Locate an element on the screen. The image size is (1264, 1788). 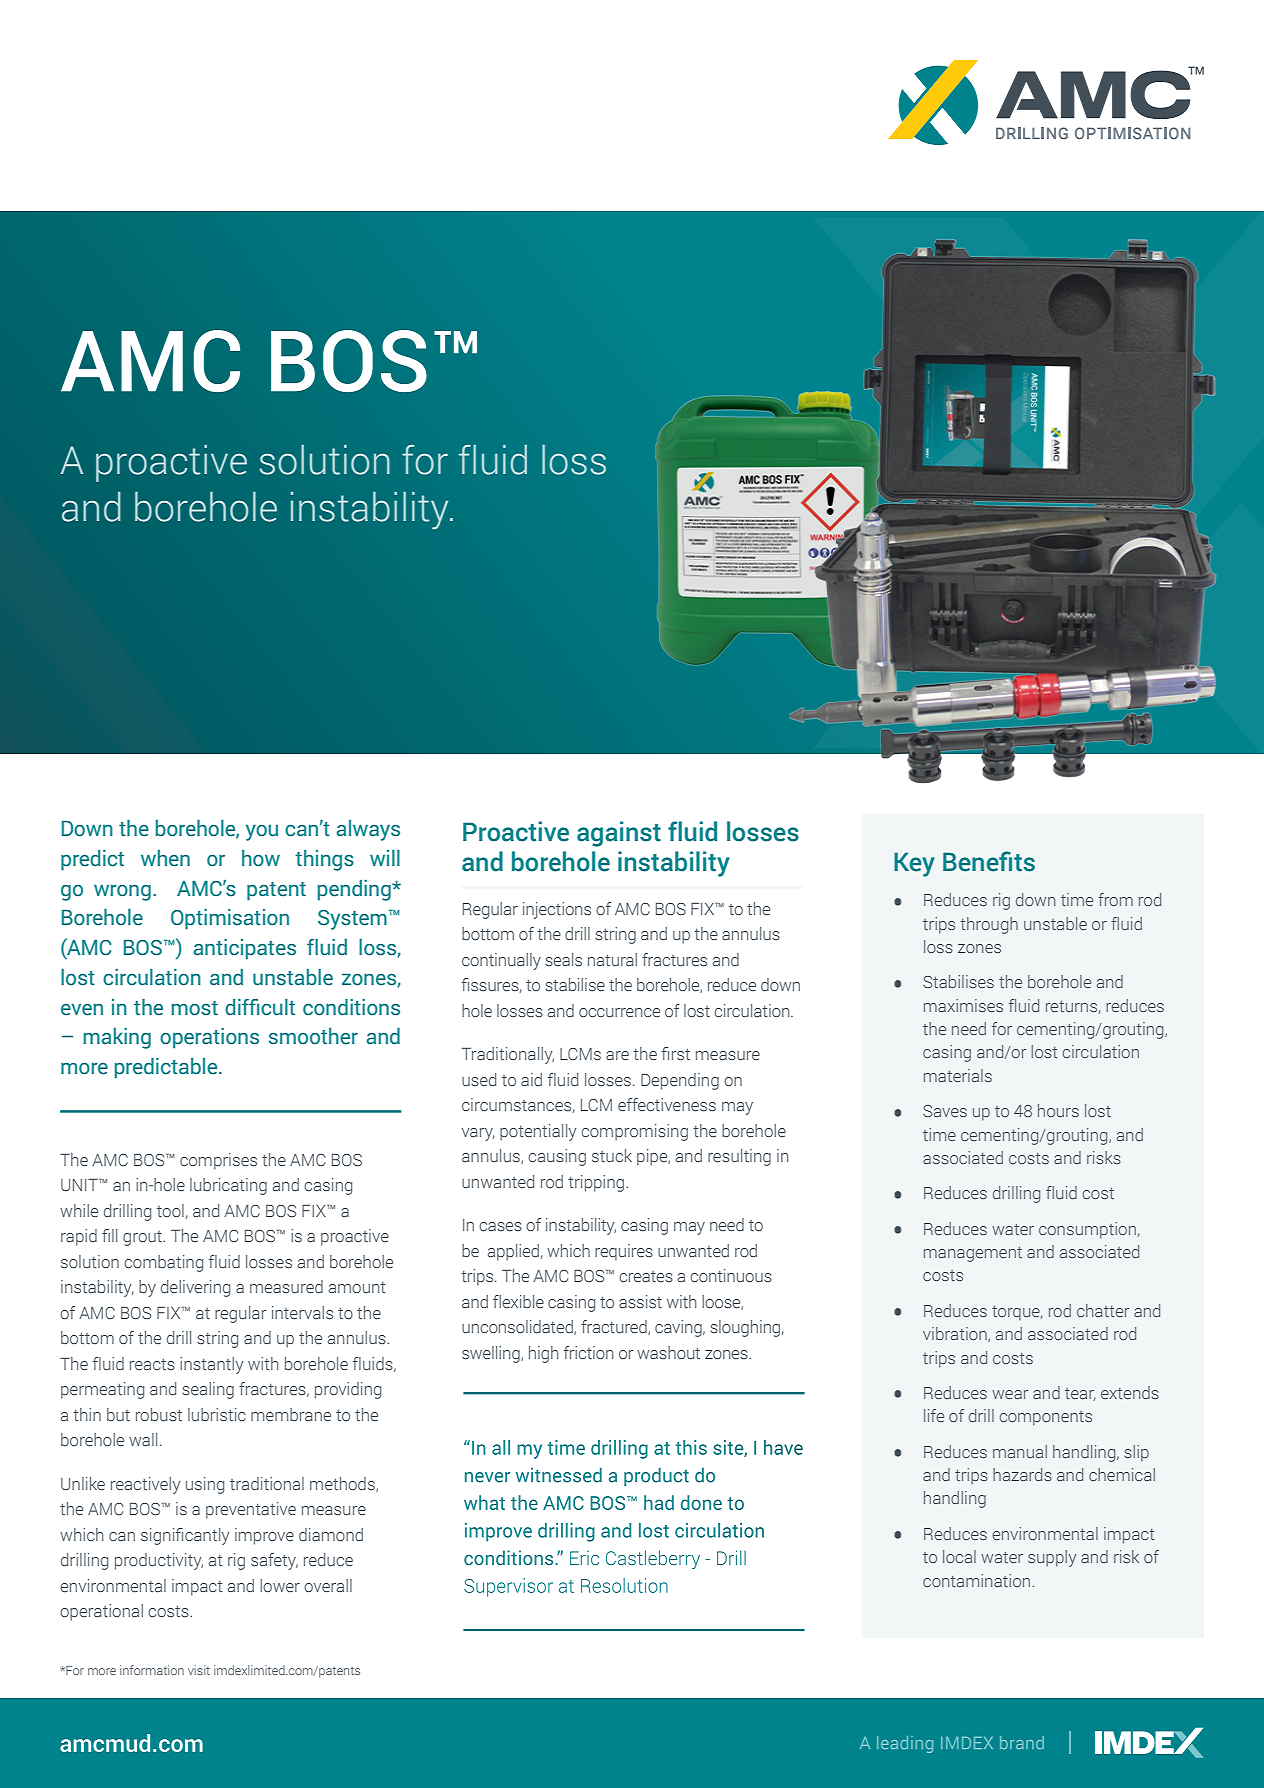
most is located at coordinates (195, 1008).
